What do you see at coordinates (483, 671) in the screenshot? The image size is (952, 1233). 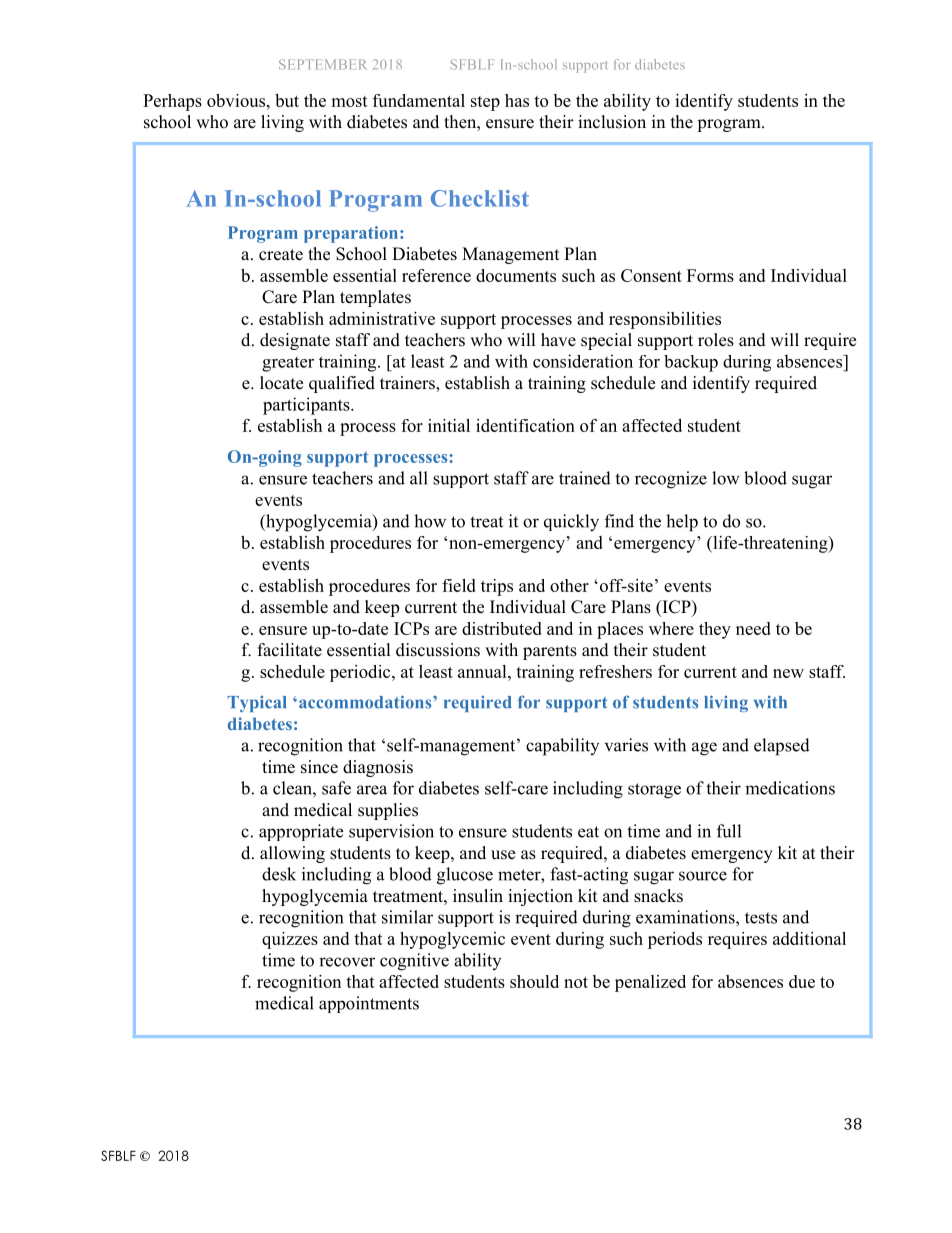 I see `annual` at bounding box center [483, 671].
